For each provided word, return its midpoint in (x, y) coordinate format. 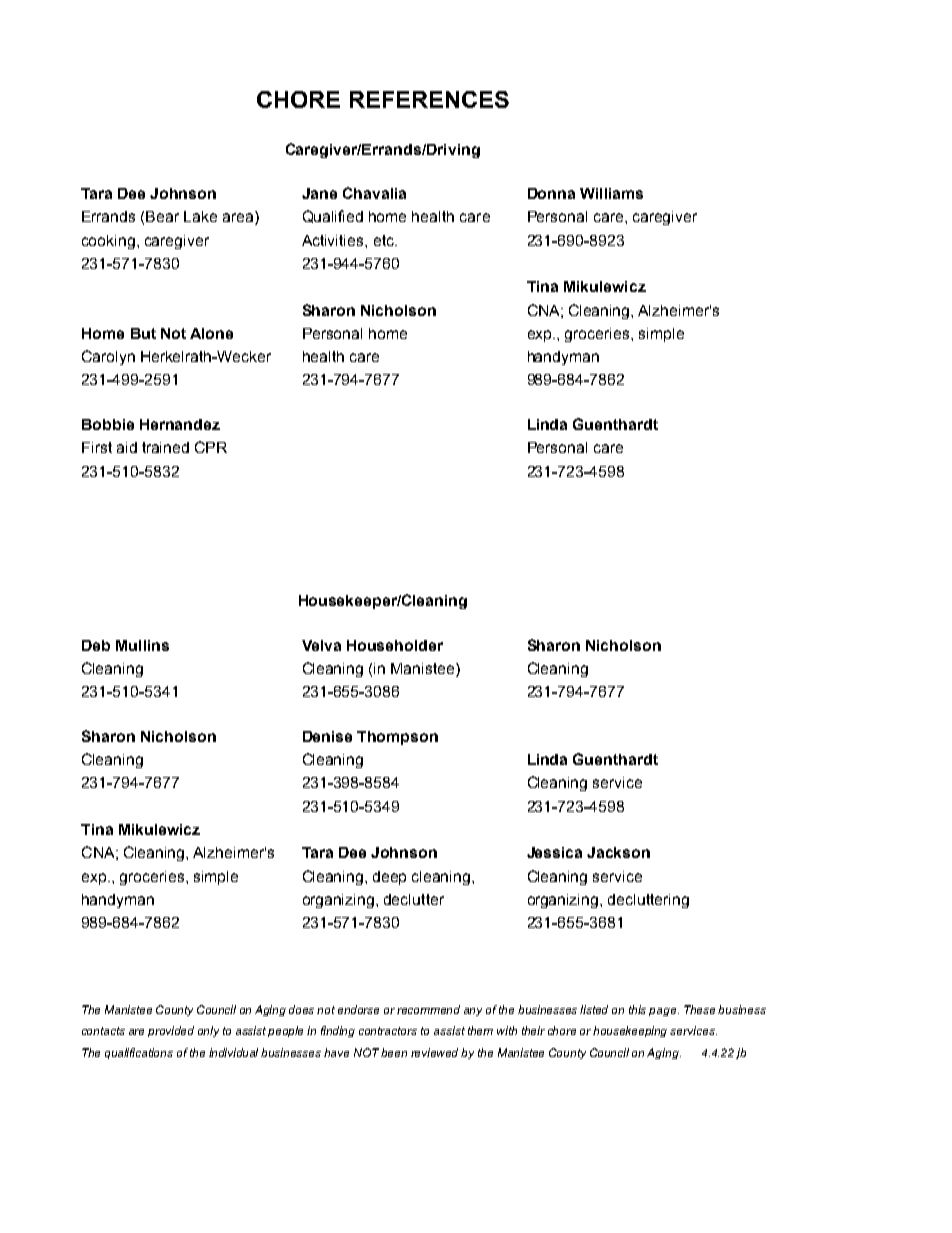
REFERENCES (429, 99)
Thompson (397, 738)
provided (171, 1031)
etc (385, 240)
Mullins (142, 645)
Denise (327, 736)
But (143, 333)
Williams (611, 193)
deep (389, 878)
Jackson (618, 852)
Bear (162, 216)
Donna (551, 193)
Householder (395, 645)
